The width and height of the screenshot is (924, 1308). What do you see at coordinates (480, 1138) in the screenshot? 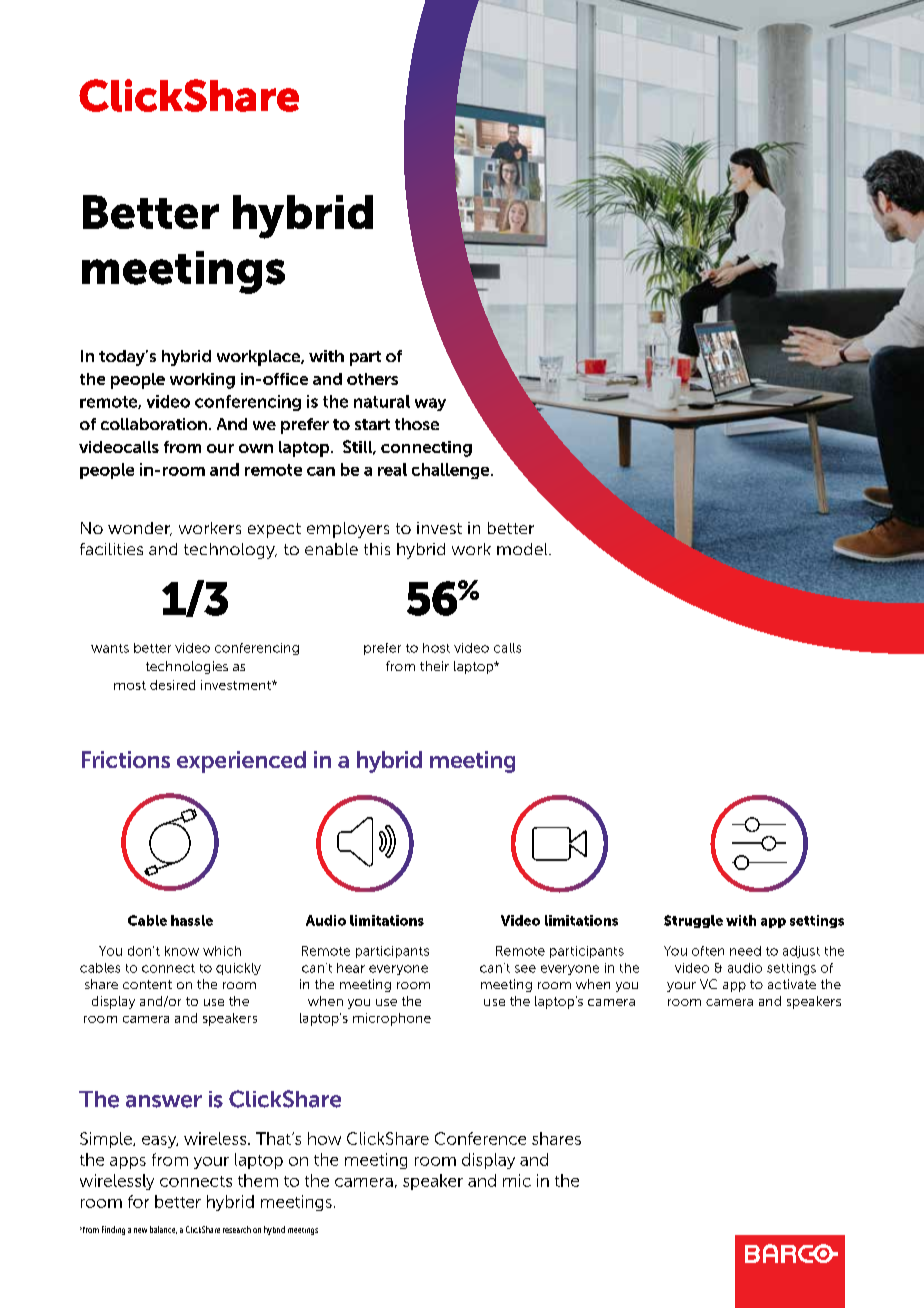
I see `Conference` at bounding box center [480, 1138].
